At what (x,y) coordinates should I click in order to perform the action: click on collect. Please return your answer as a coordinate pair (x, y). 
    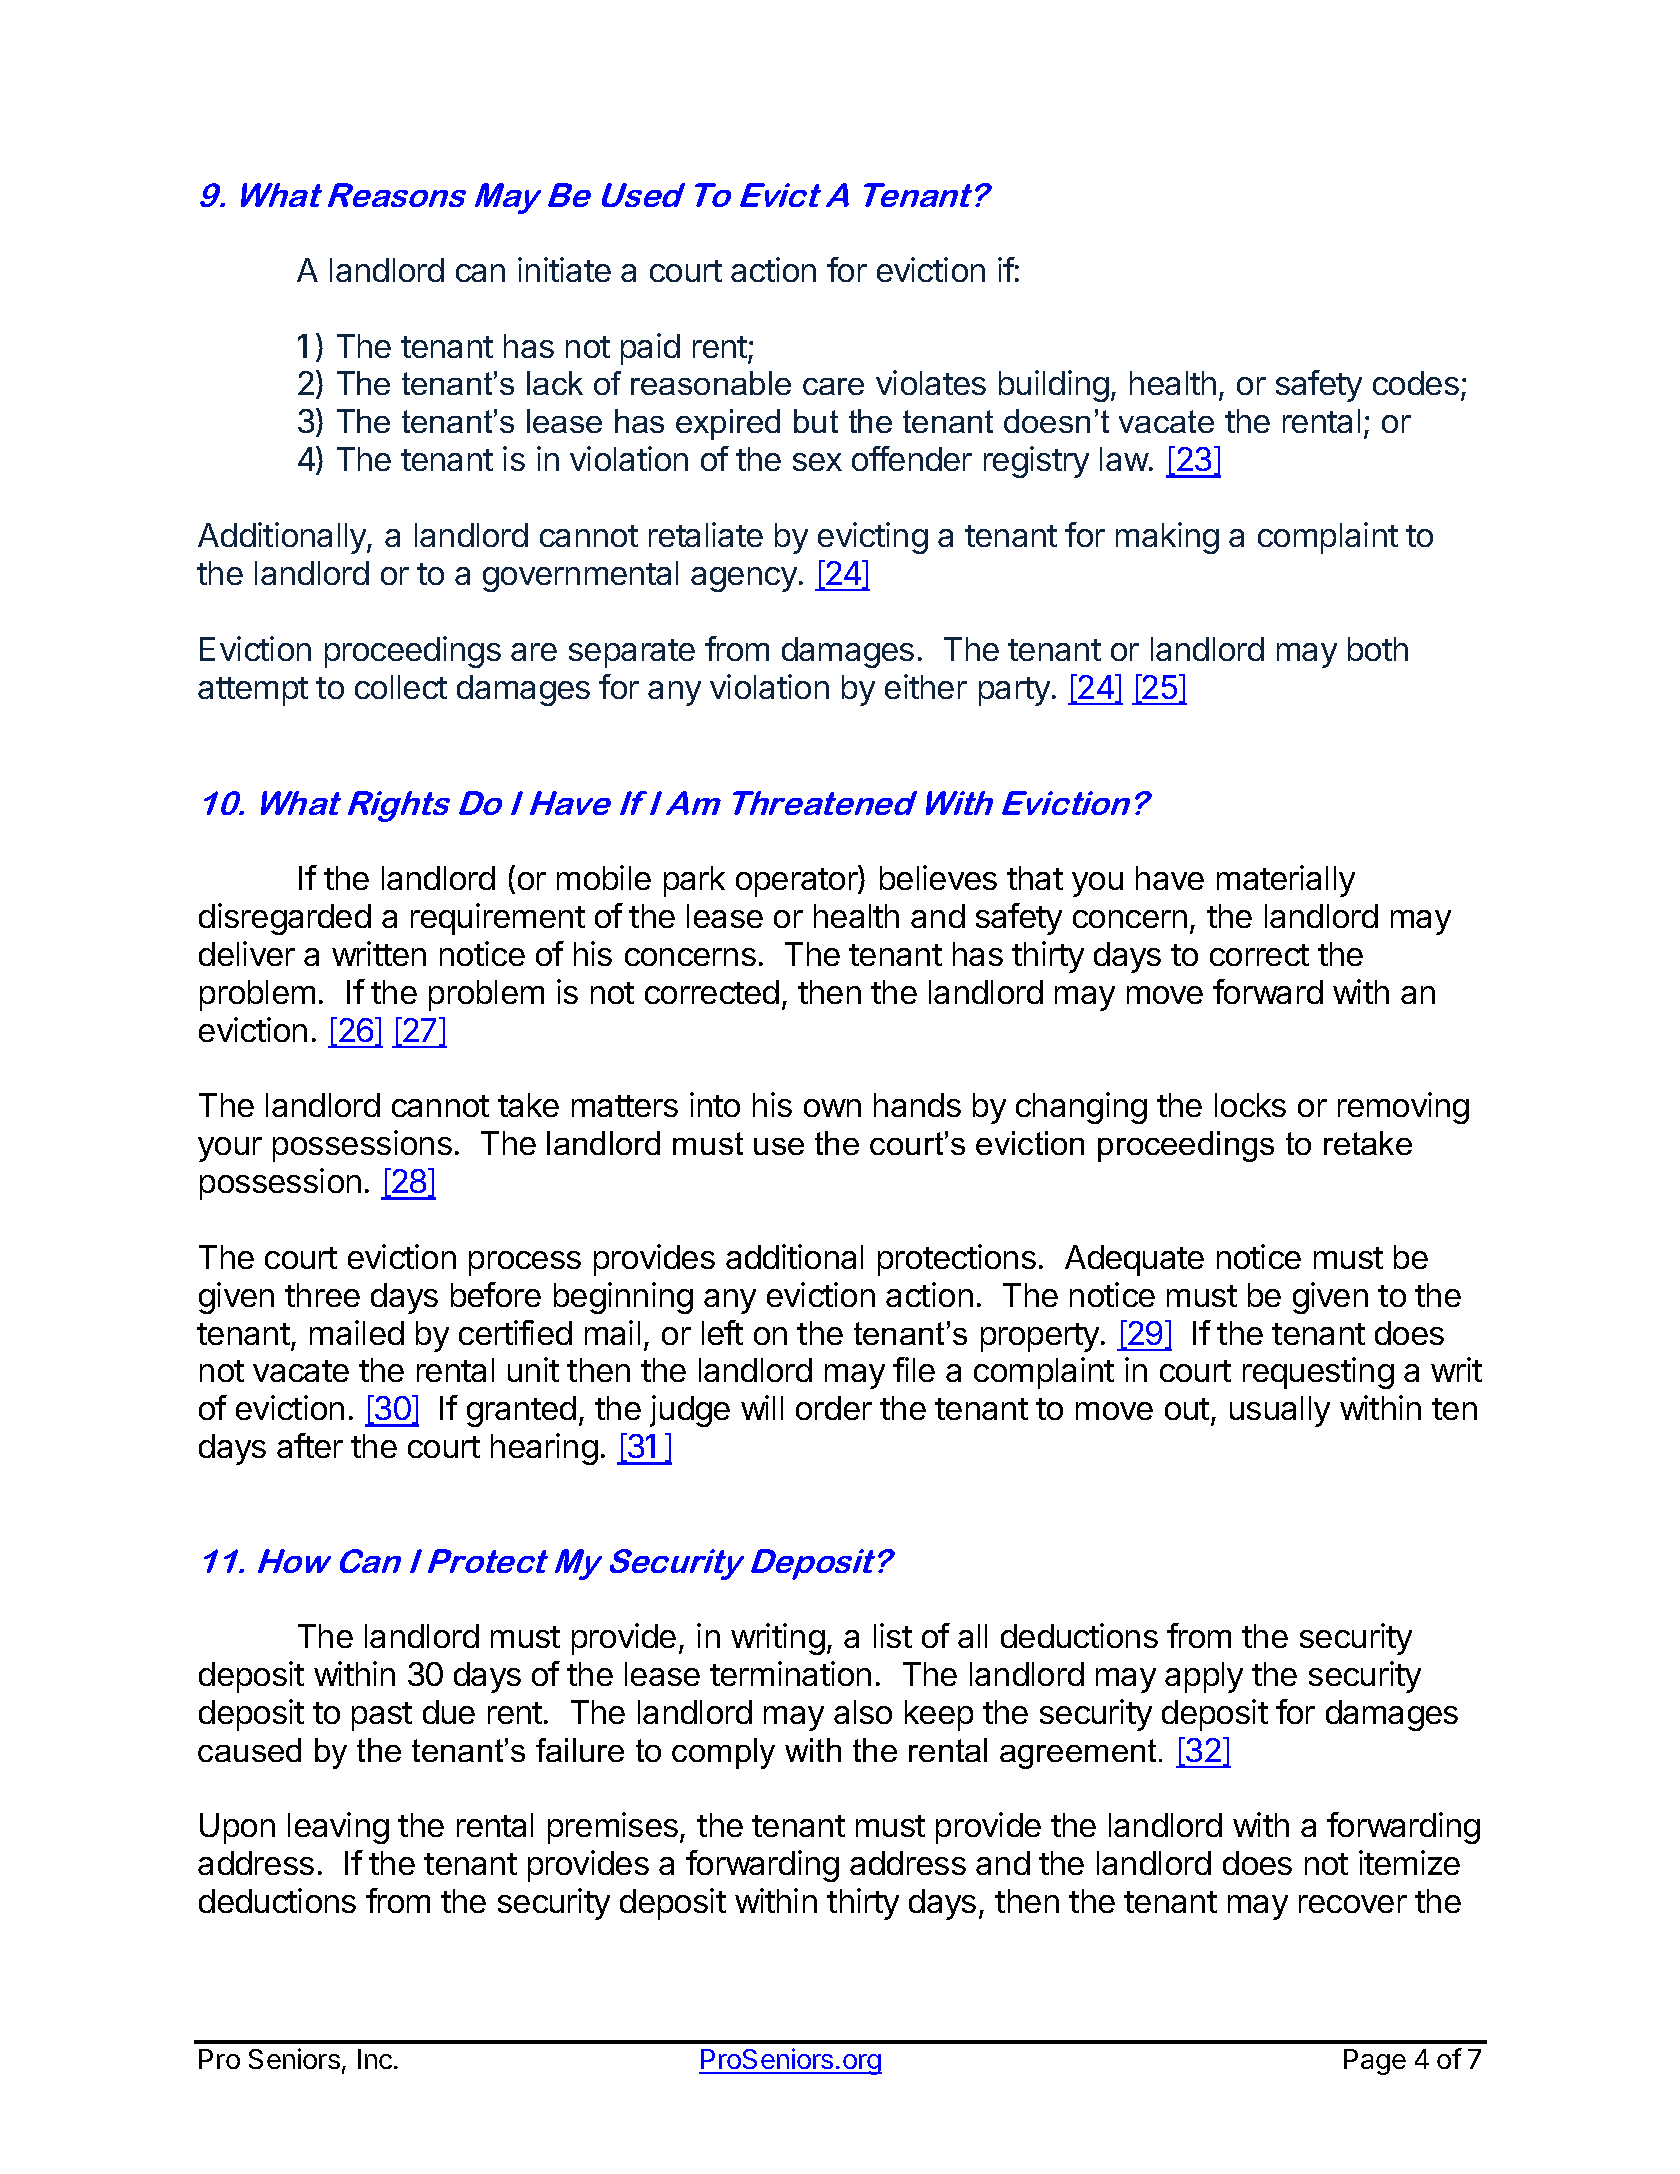
    Looking at the image, I should click on (401, 687).
